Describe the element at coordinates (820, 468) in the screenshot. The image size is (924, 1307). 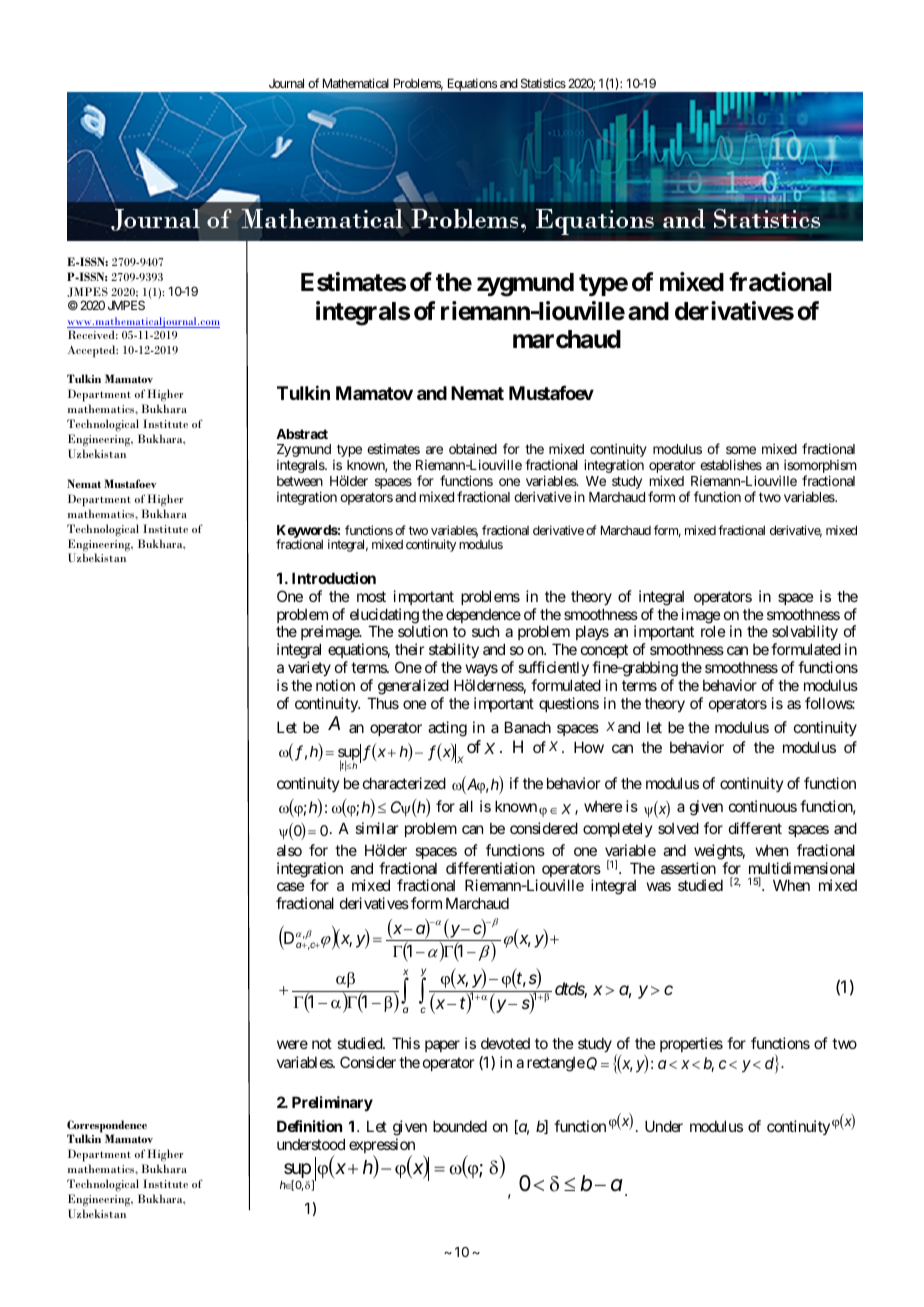
I see `isomorphism` at that location.
